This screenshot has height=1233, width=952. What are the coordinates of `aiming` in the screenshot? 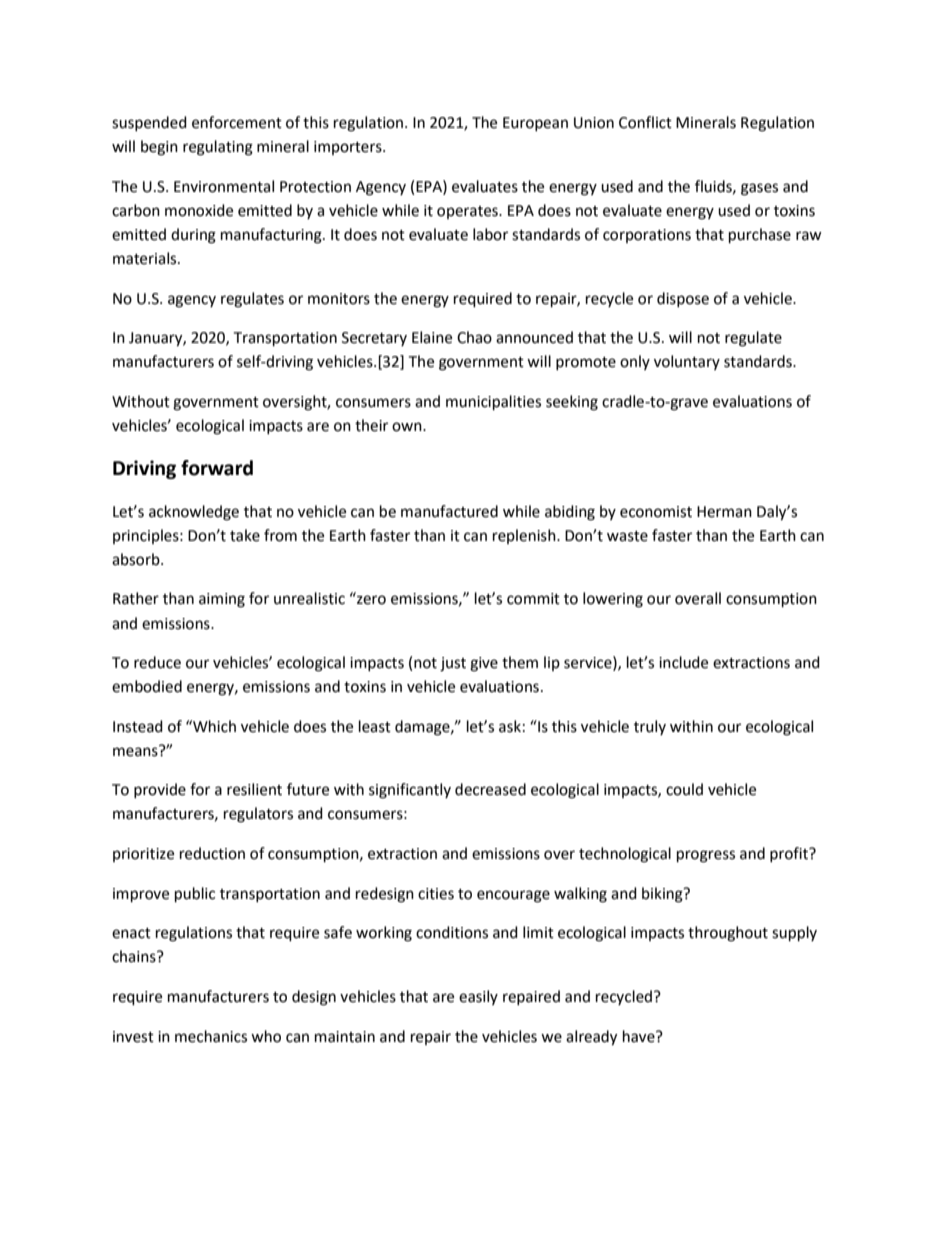 It's located at (222, 600).
